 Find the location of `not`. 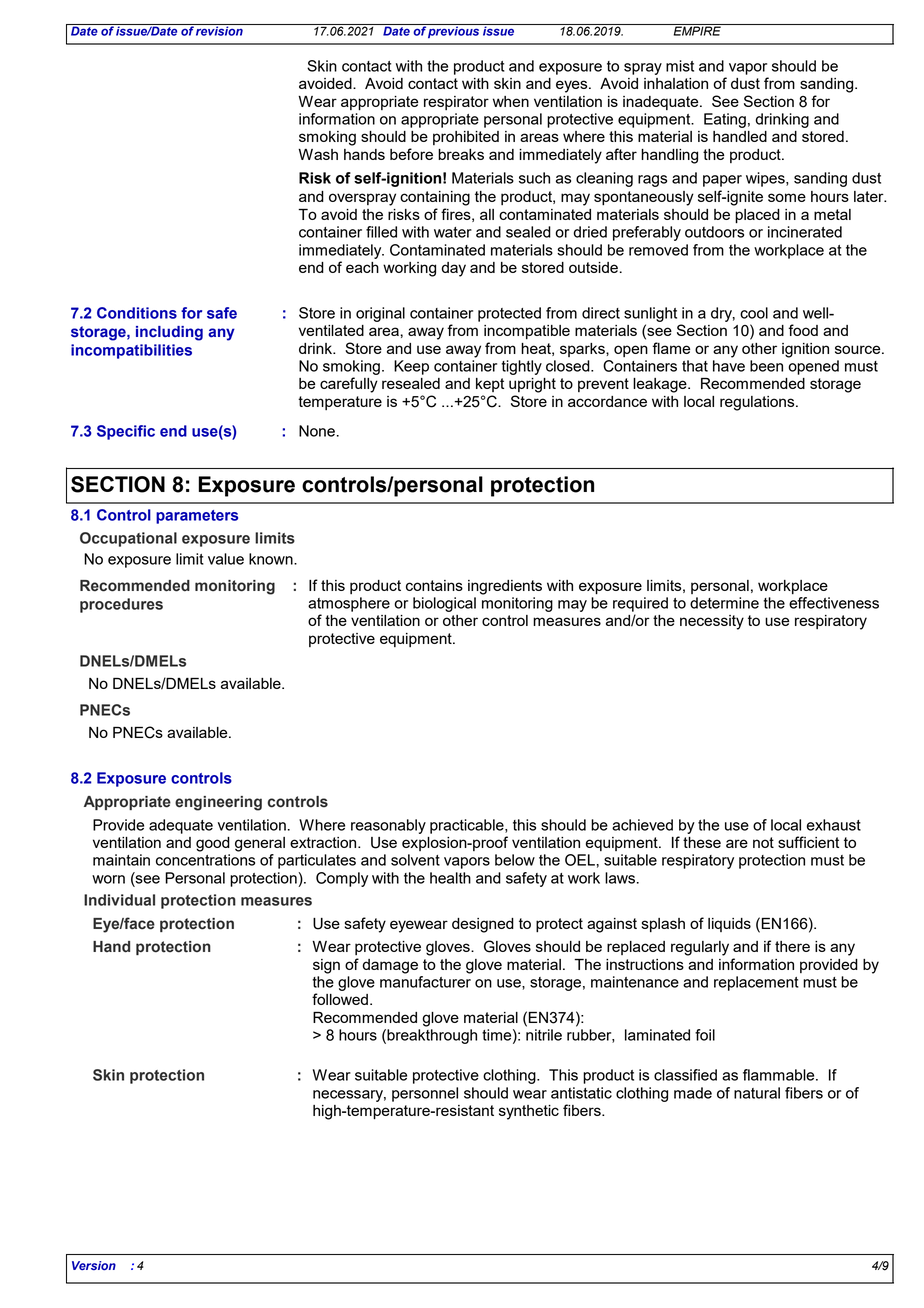

not is located at coordinates (763, 842).
